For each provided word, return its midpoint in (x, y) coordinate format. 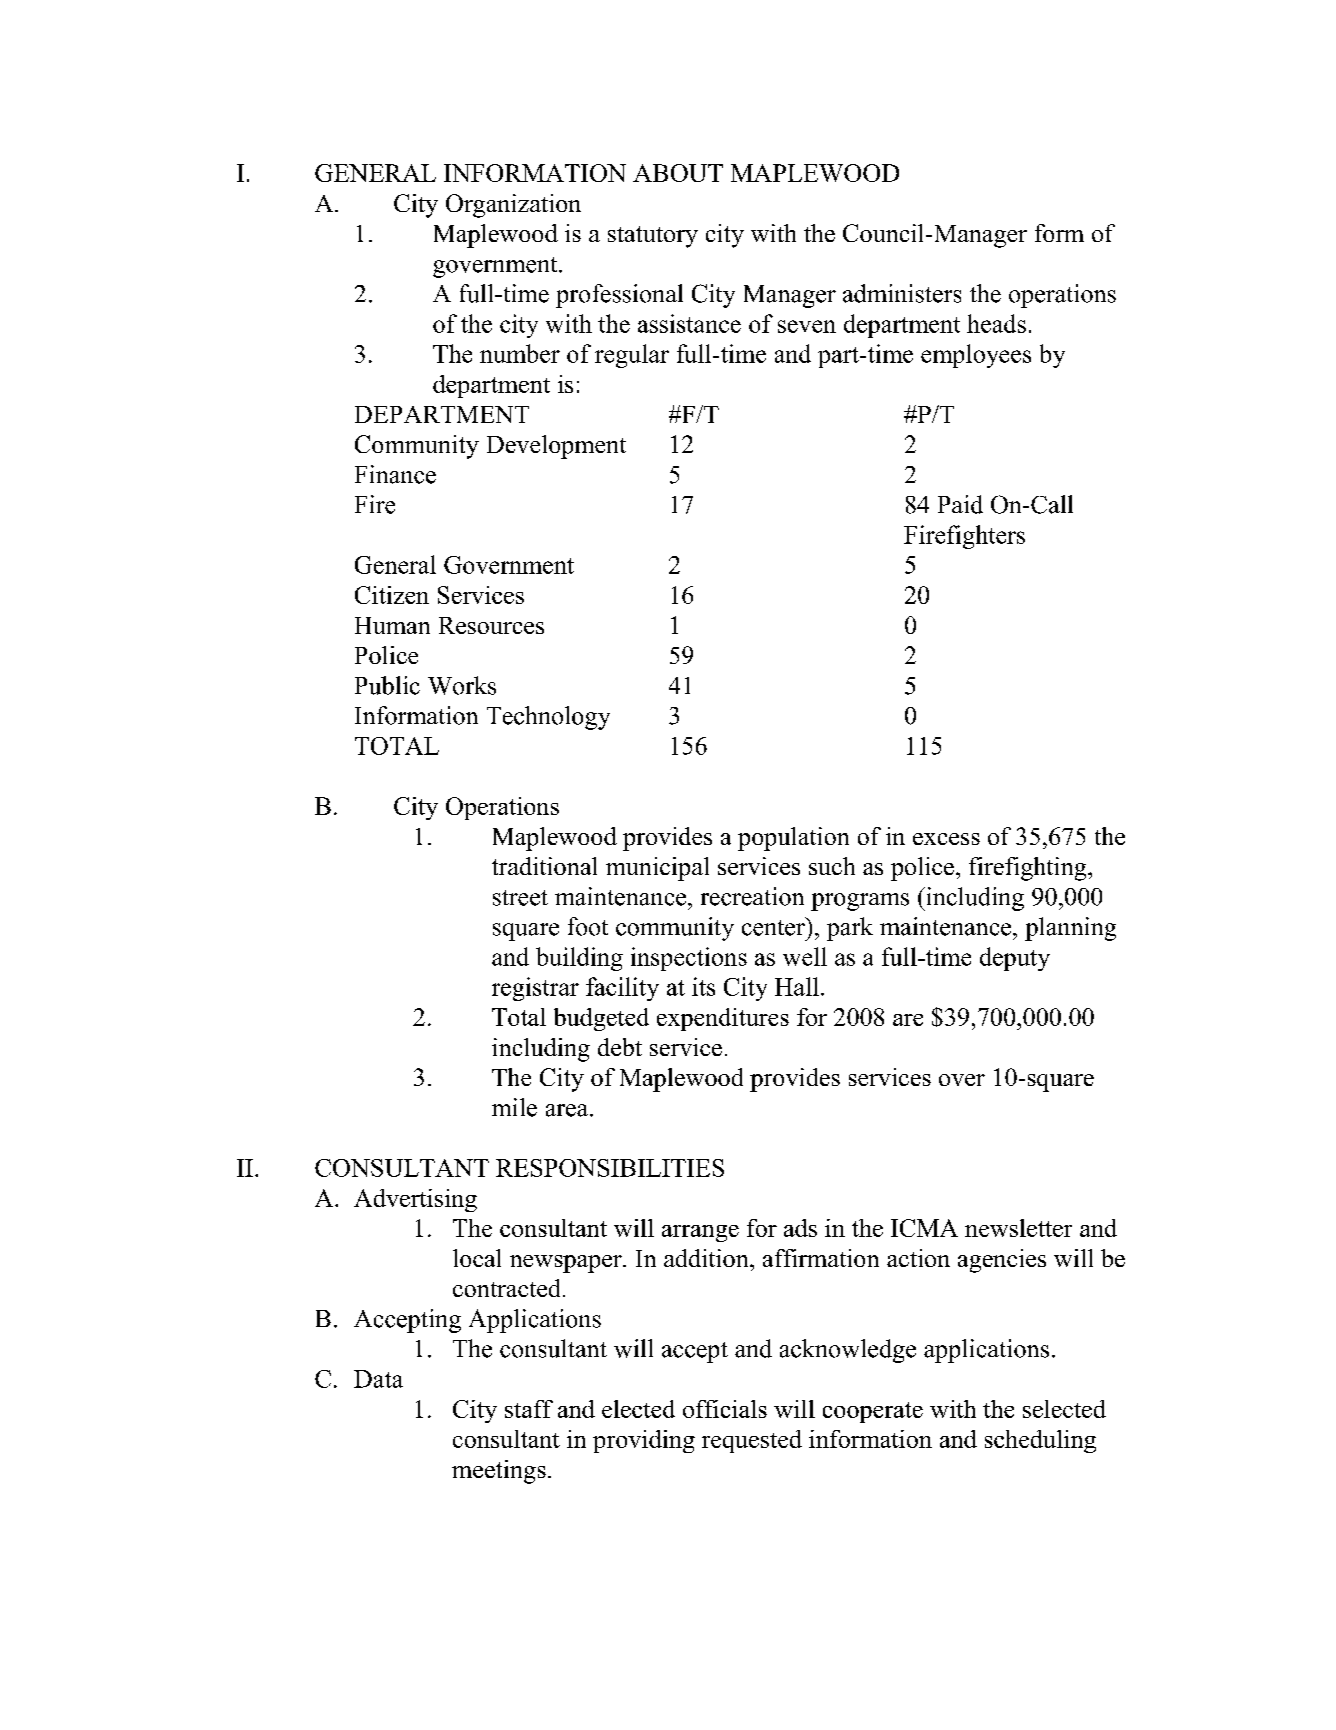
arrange (700, 1233)
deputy (1015, 959)
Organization (513, 206)
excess (946, 839)
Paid (960, 504)
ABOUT (678, 173)
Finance (395, 474)
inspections (689, 959)
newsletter (1018, 1228)
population (793, 839)
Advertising (415, 1200)
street (520, 898)
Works (462, 685)
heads (996, 323)
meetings (499, 1472)
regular (632, 356)
